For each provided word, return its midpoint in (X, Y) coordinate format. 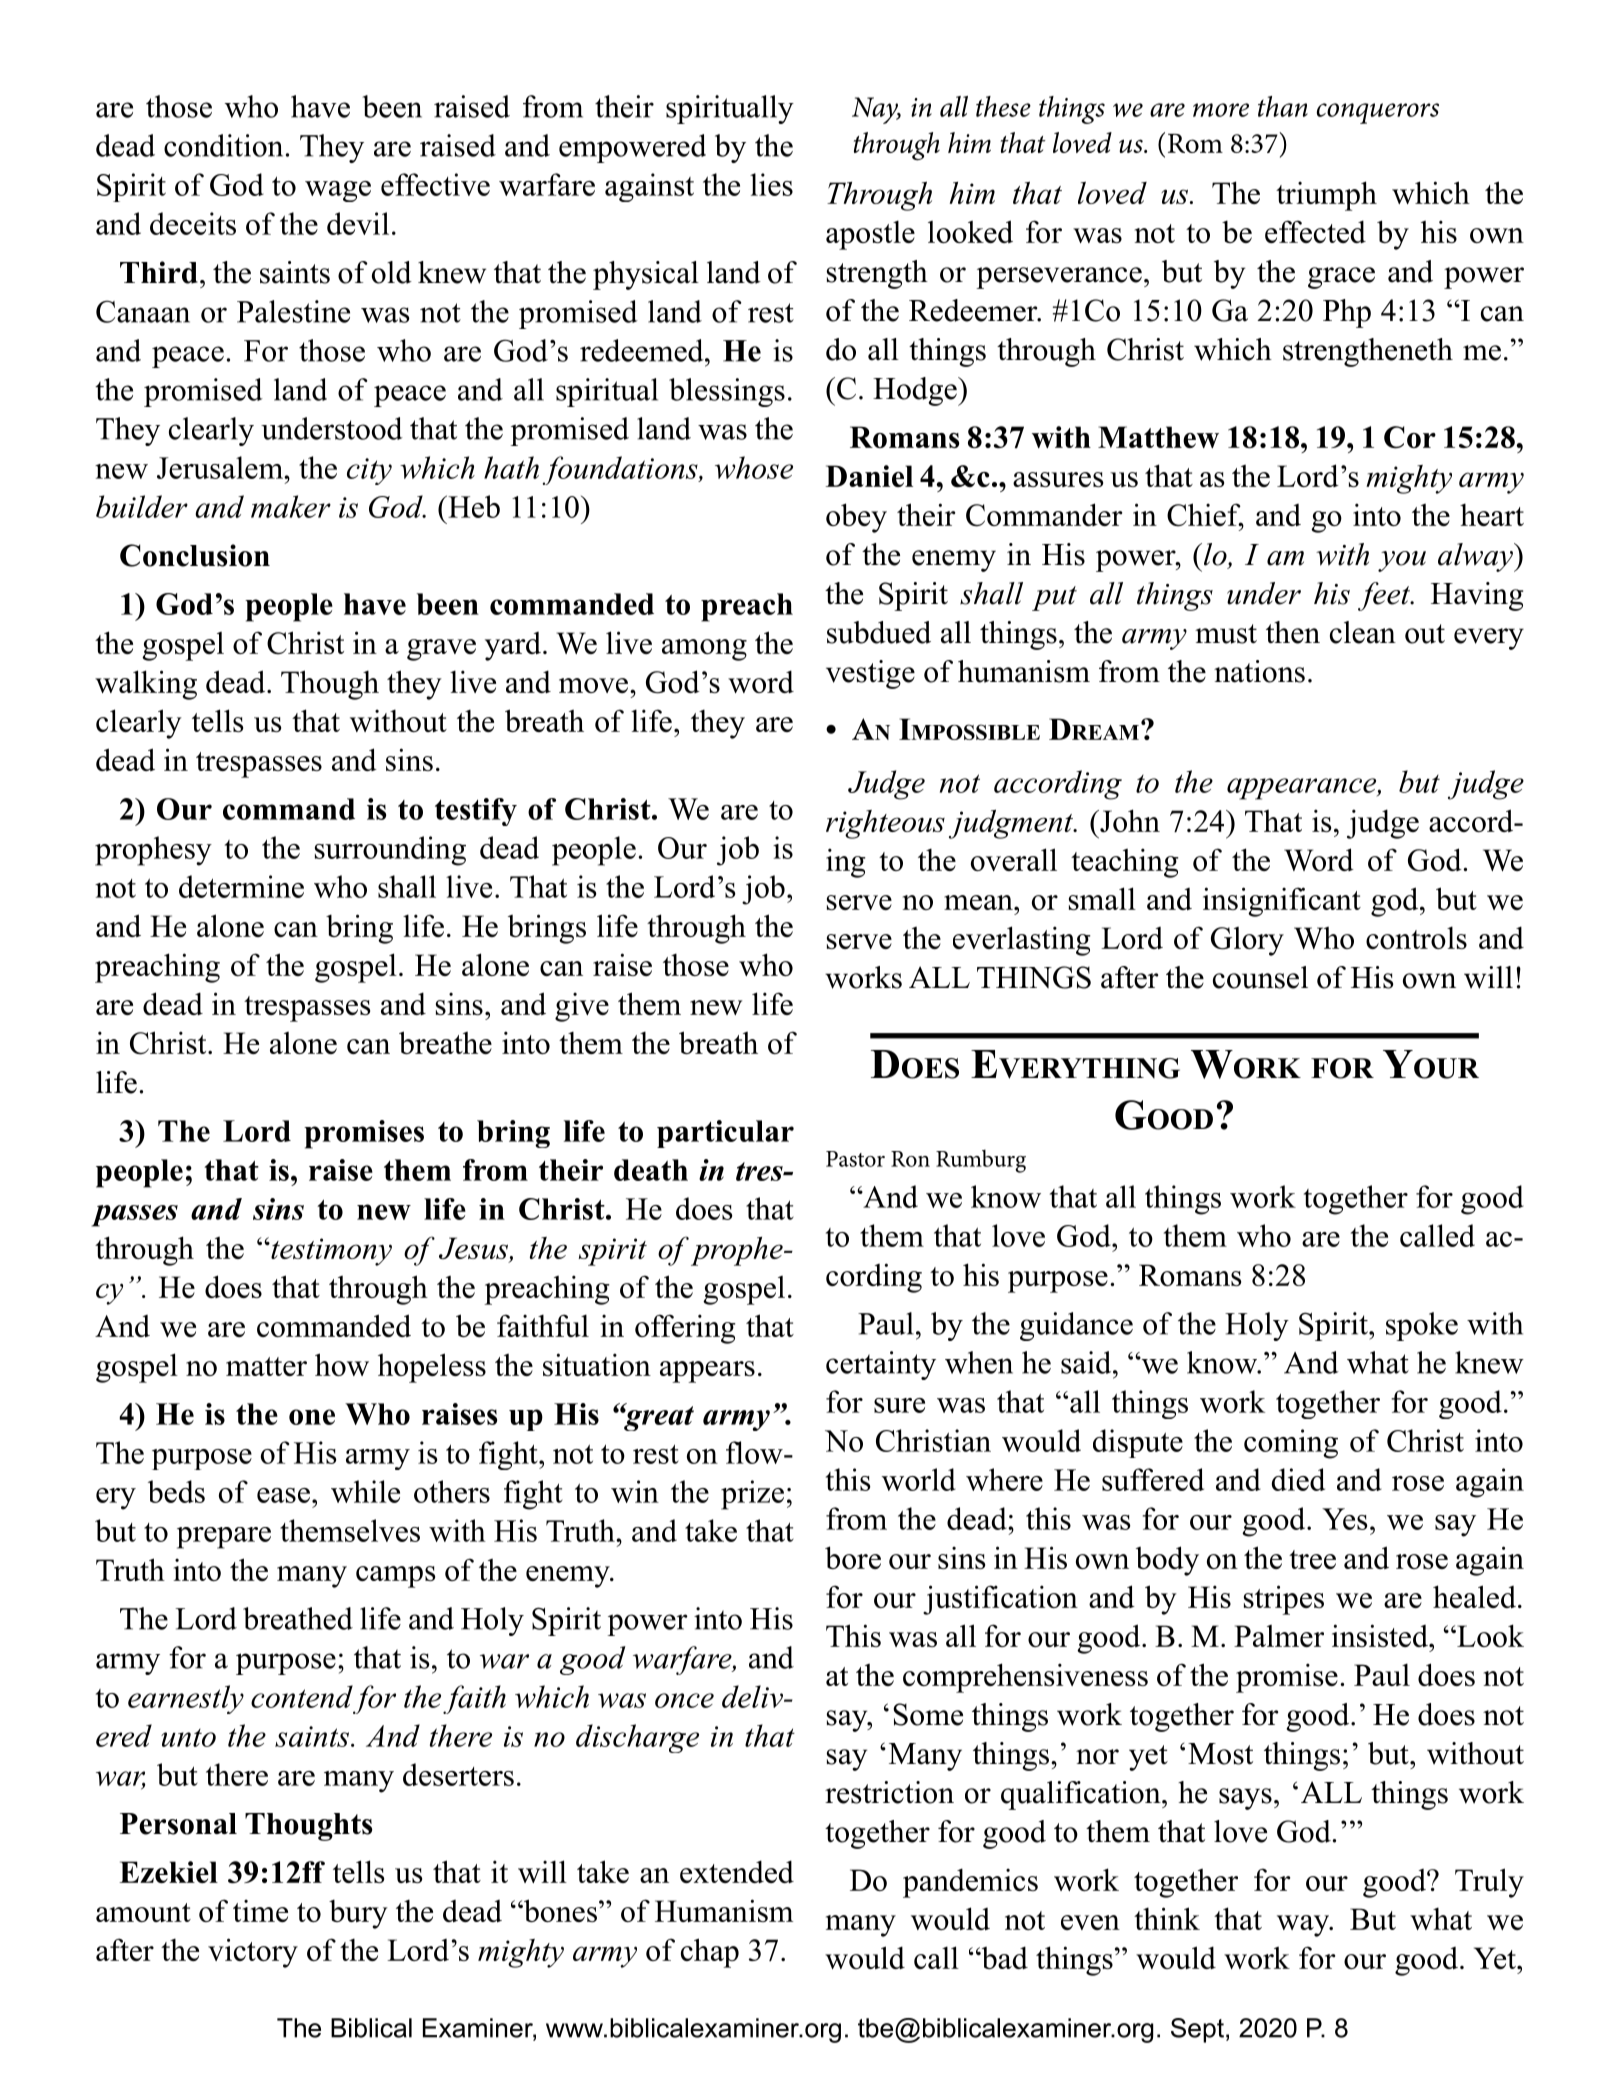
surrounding (390, 851)
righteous (885, 824)
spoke (1422, 1326)
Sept (1197, 2030)
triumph (1326, 196)
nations (1259, 671)
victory (253, 1953)
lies (771, 184)
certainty (881, 1365)
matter (266, 1366)
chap (710, 1953)
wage (338, 191)
